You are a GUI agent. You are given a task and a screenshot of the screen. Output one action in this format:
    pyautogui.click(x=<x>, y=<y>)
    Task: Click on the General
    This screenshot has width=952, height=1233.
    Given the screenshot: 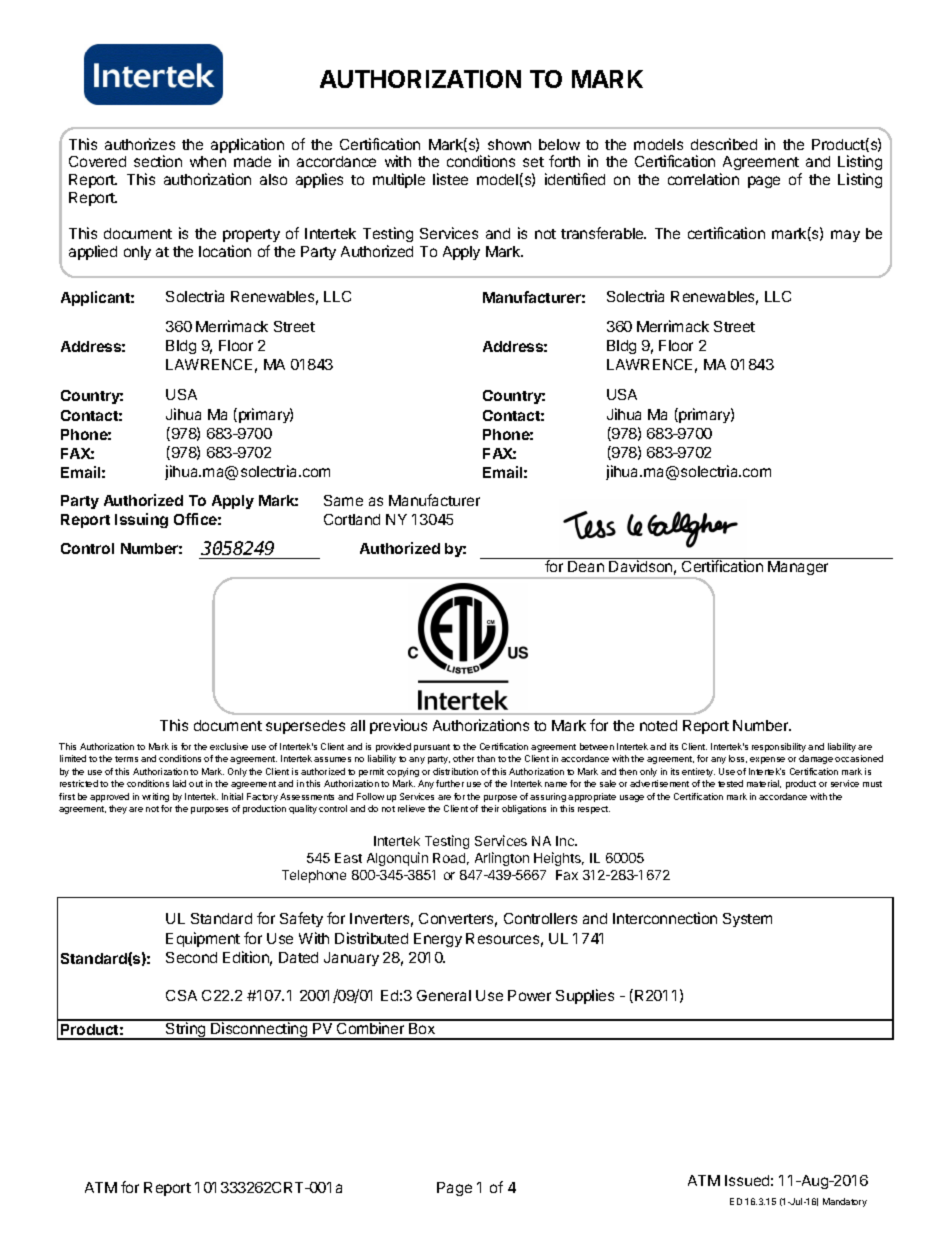 What is the action you would take?
    pyautogui.click(x=444, y=995)
